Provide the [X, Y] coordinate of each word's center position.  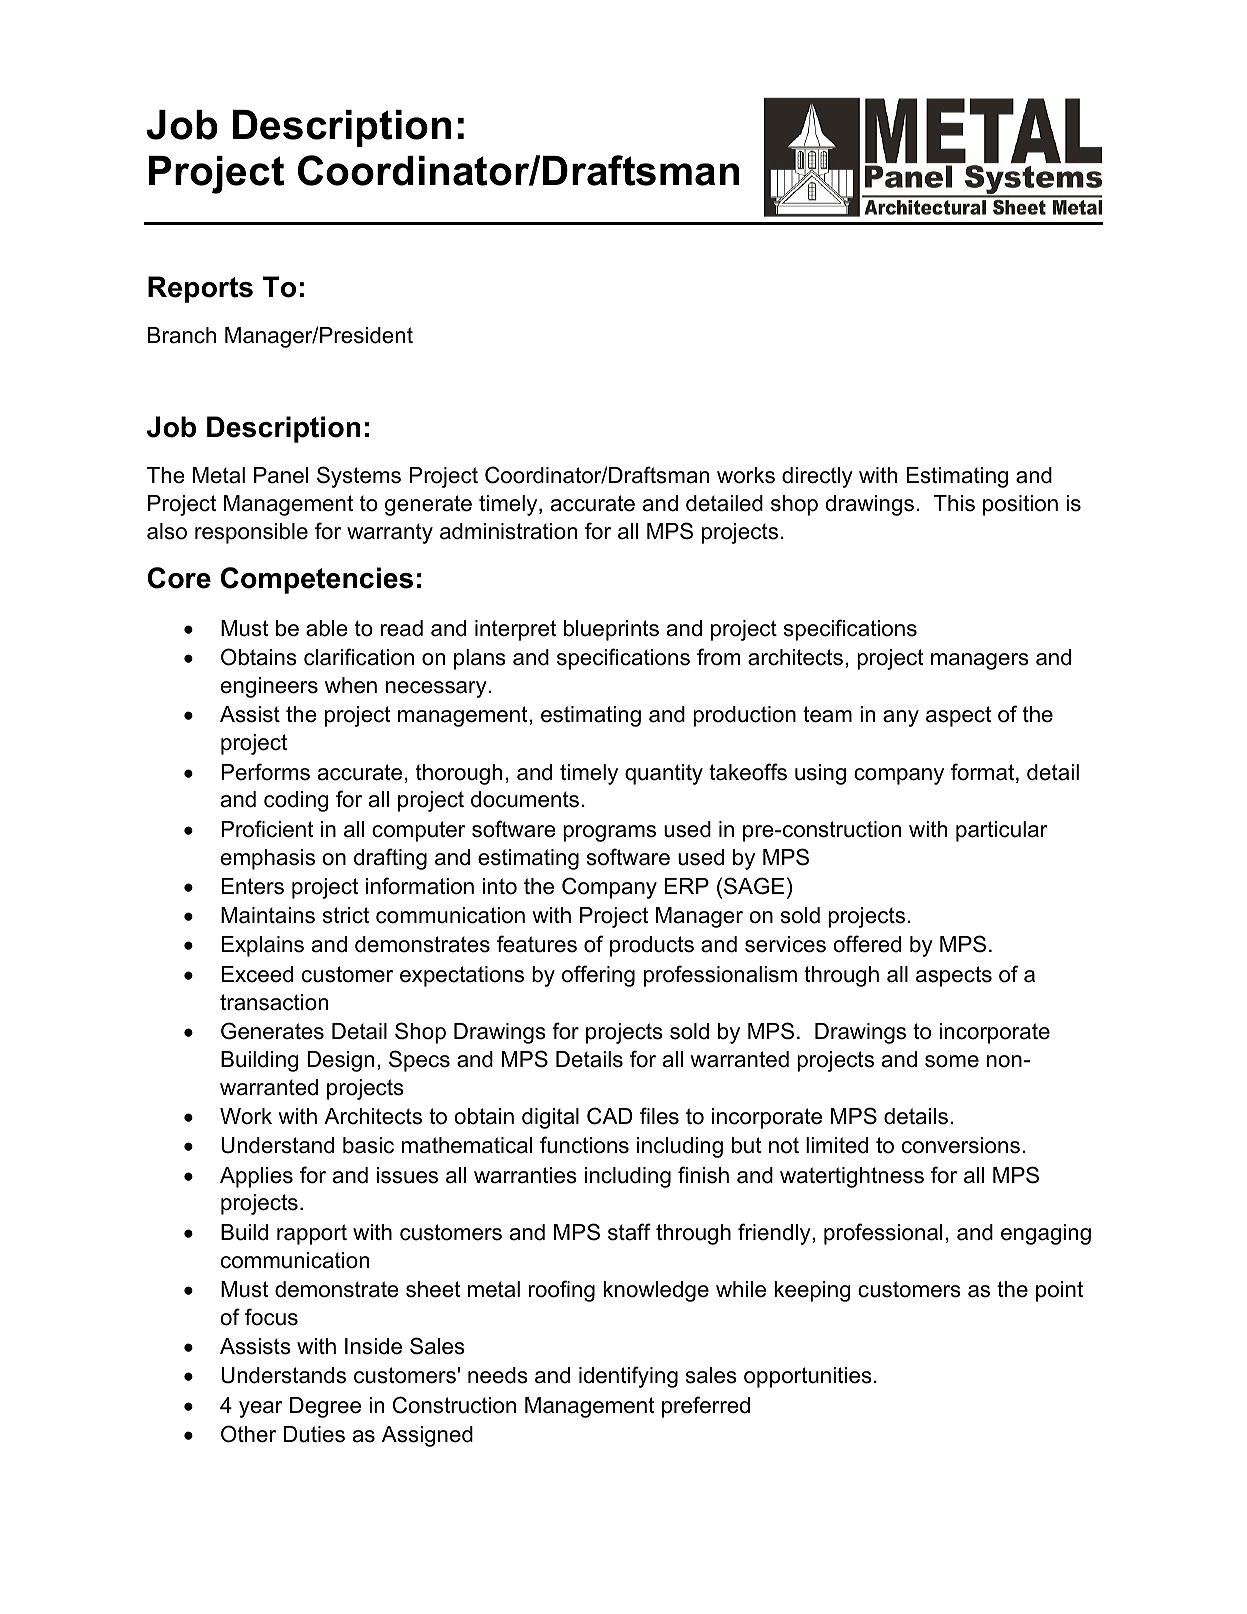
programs [609, 833]
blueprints [611, 630]
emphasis [268, 859]
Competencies [317, 580]
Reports [200, 289]
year [261, 1409]
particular [1002, 831]
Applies [256, 1177]
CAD [609, 1116]
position [1020, 505]
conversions [961, 1145]
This [954, 503]
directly [817, 477]
